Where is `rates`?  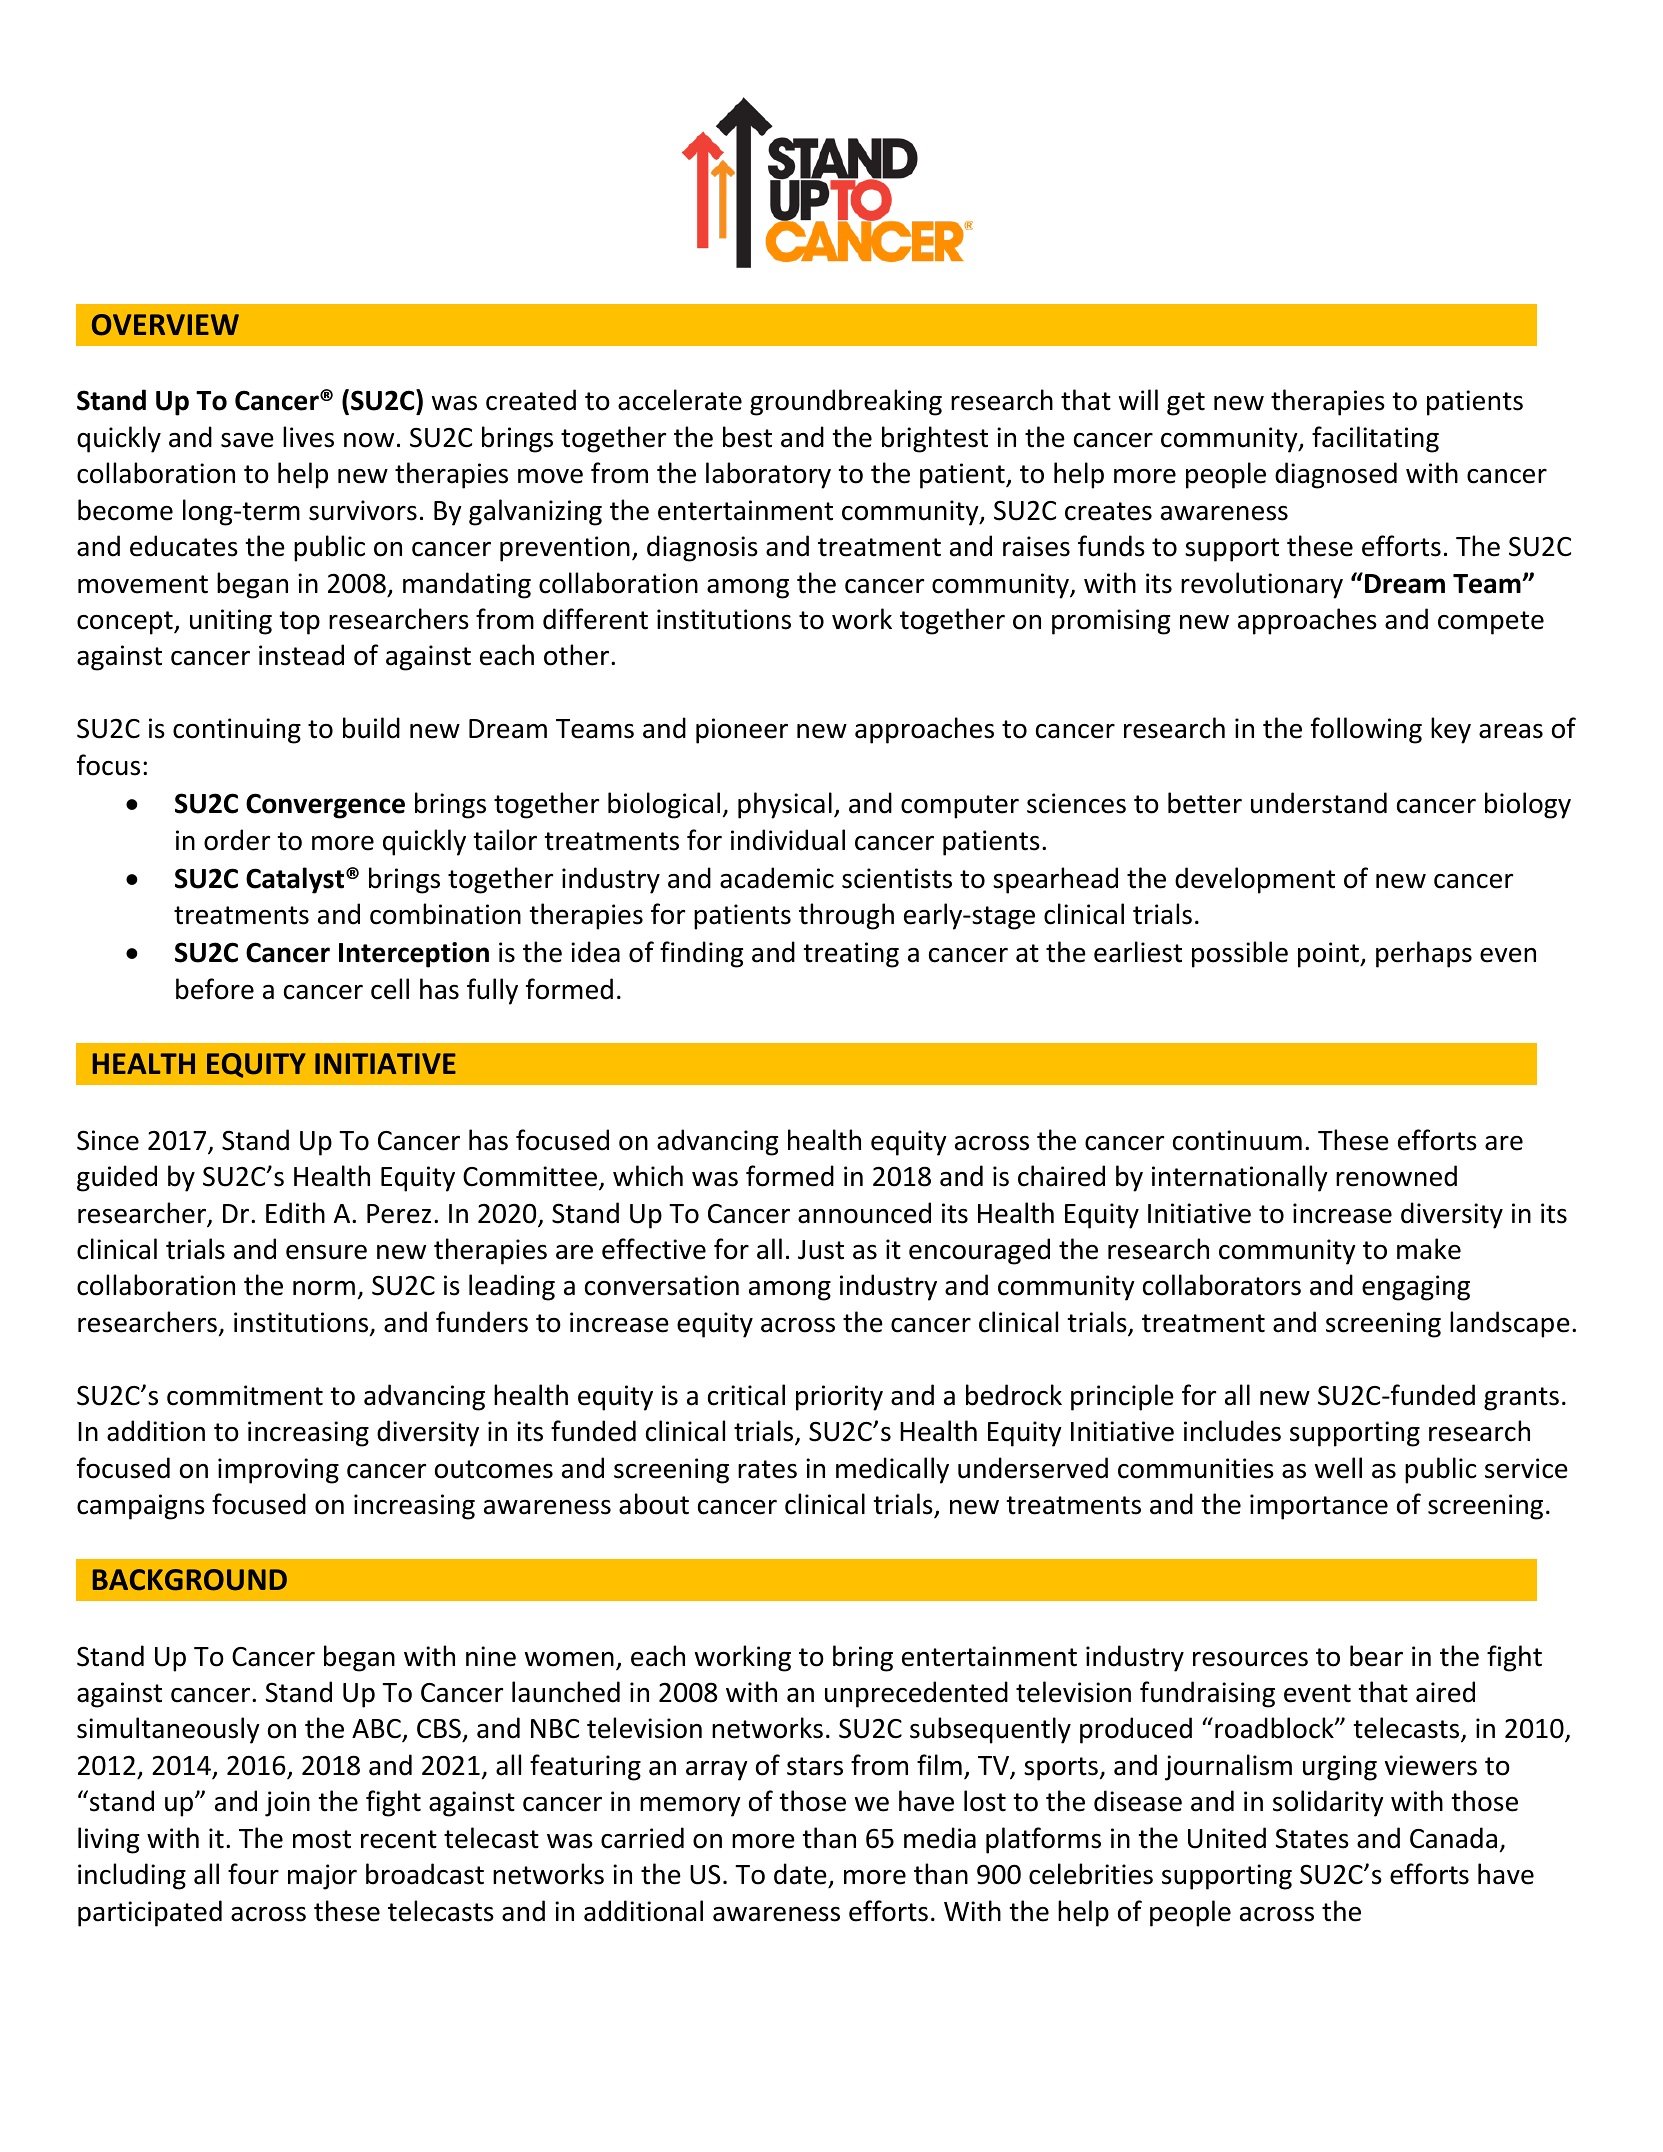 rates is located at coordinates (767, 1469).
